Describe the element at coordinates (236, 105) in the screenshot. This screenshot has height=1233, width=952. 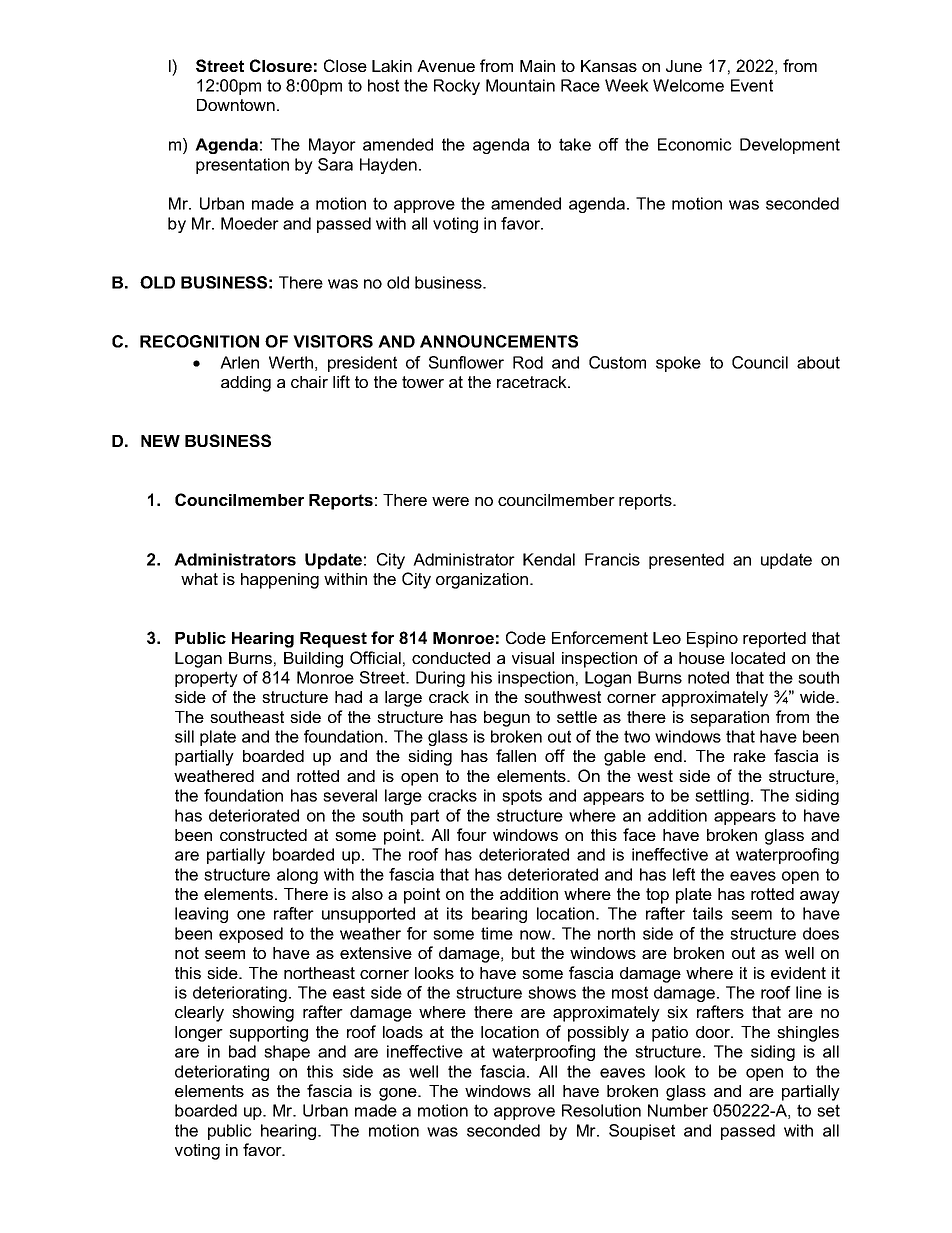
I see `Downtown` at that location.
